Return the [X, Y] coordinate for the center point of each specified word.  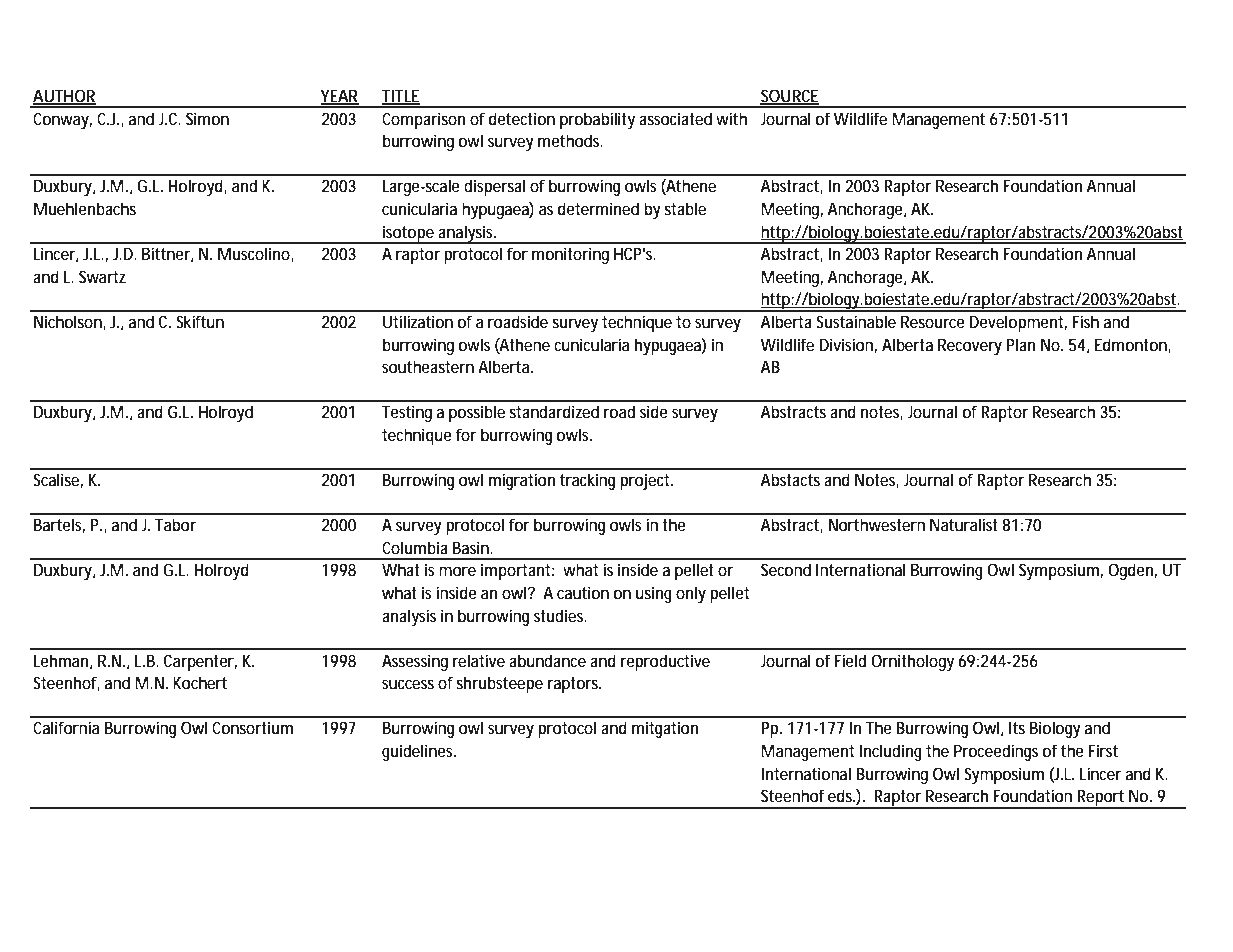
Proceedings [996, 752]
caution [583, 592]
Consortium [252, 727]
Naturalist [964, 524]
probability [597, 120]
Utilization [418, 321]
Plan [1021, 344]
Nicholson [68, 321]
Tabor [175, 524]
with [731, 118]
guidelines [418, 752]
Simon [207, 118]
